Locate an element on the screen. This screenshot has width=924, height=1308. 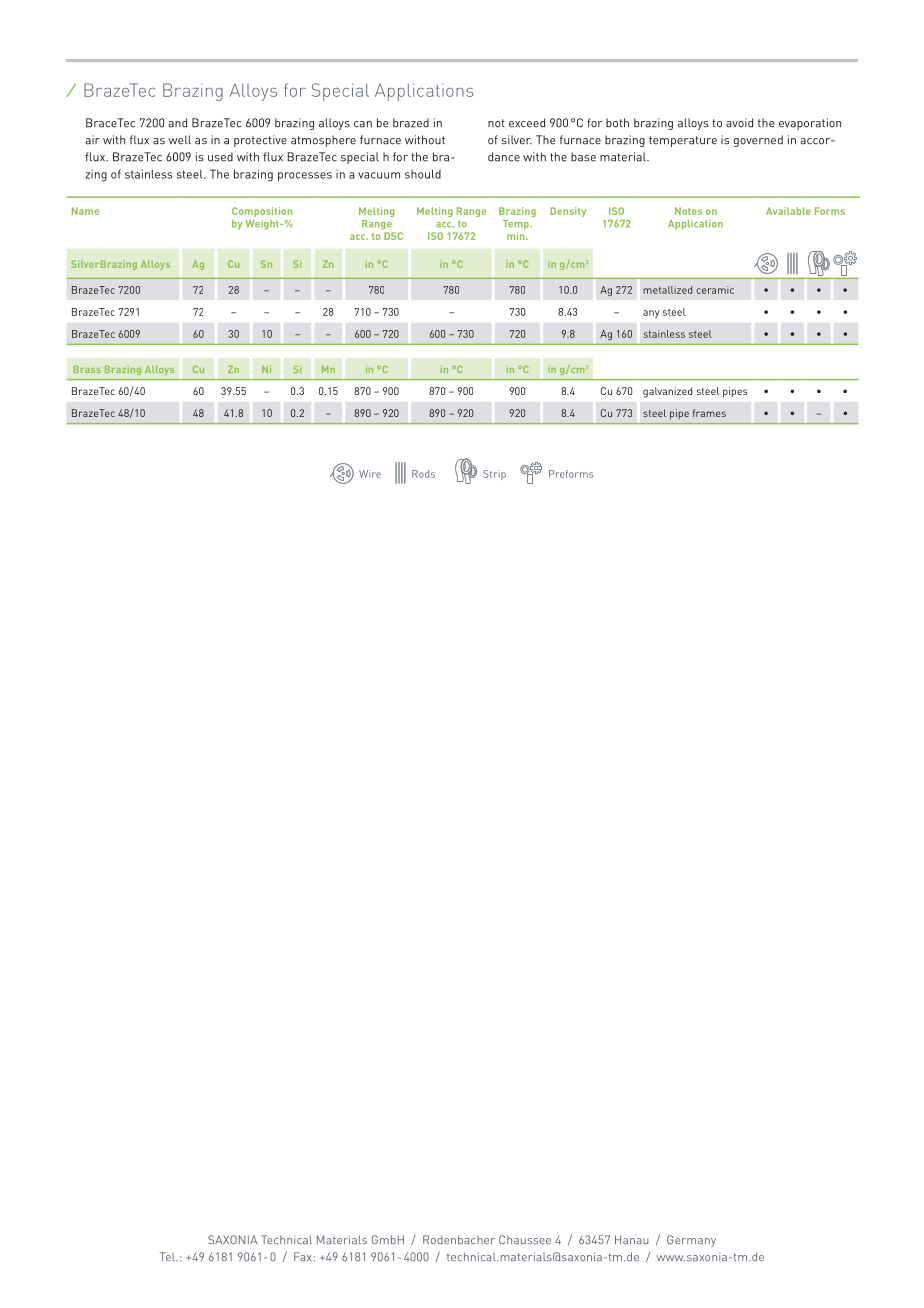
should is located at coordinates (423, 174).
